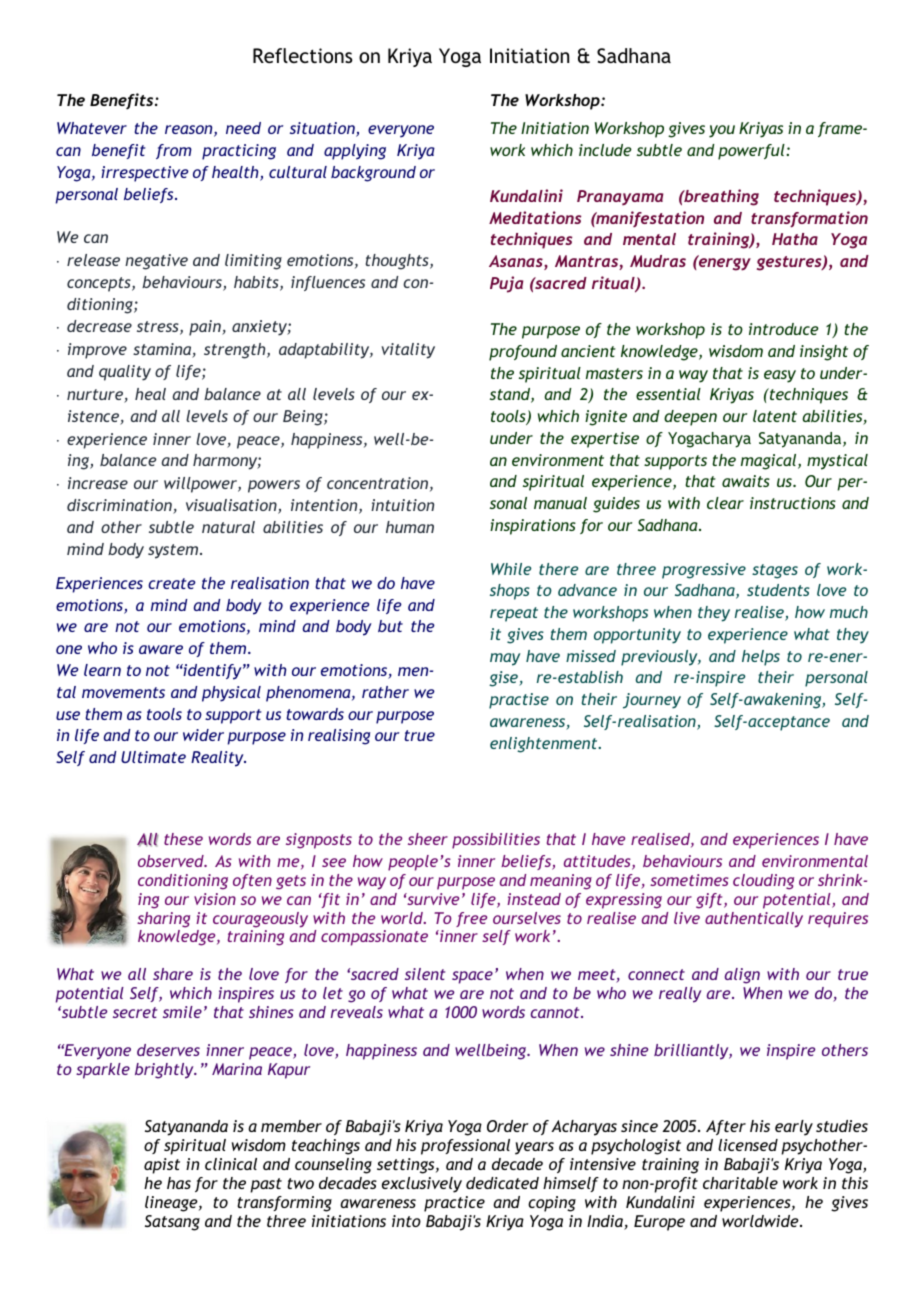 This image has width=924, height=1308. I want to click on learn, so click(102, 670).
